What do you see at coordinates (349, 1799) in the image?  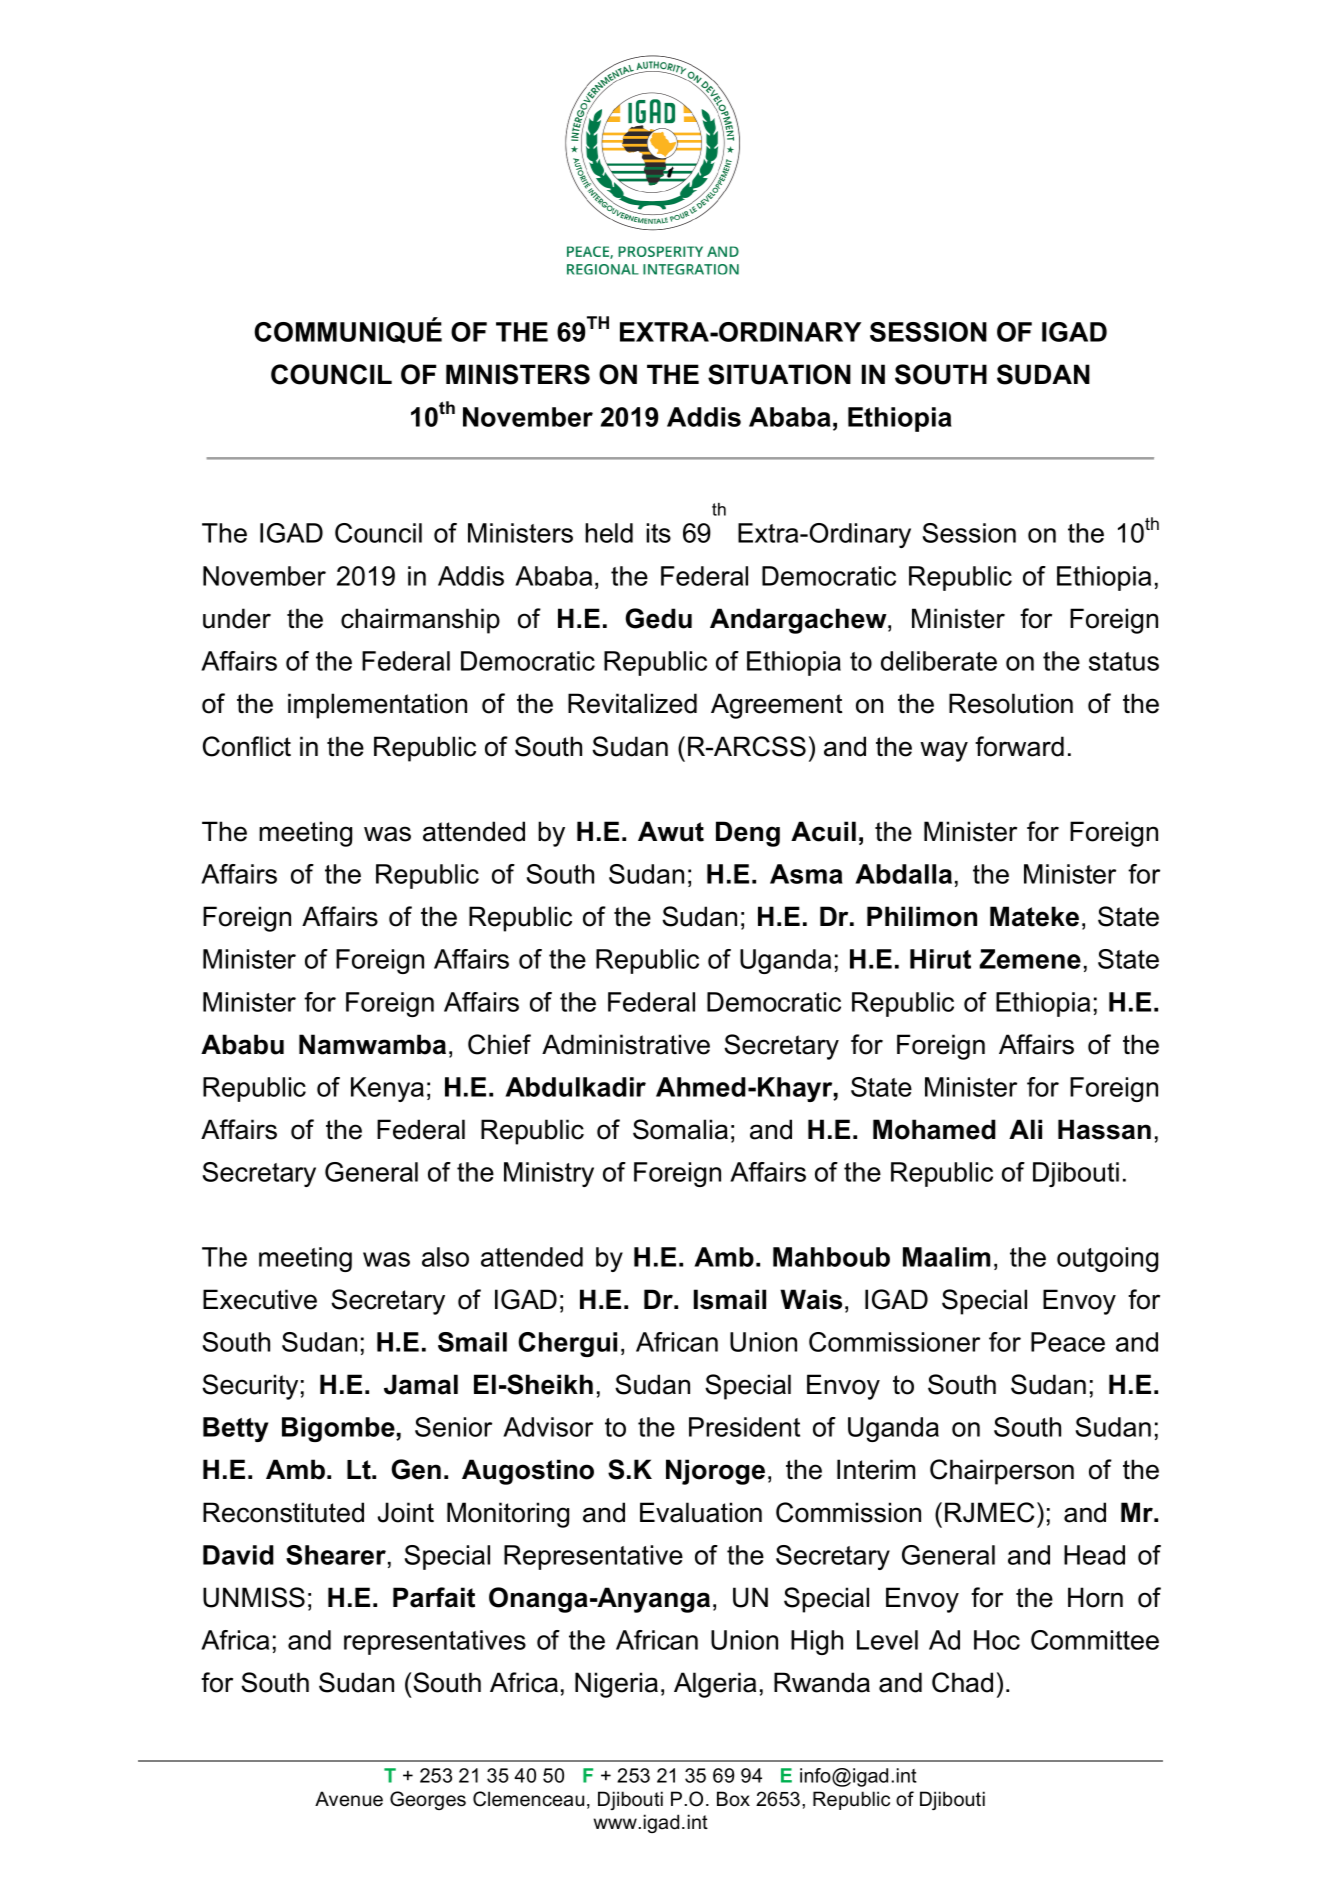 I see `Avenue` at bounding box center [349, 1799].
